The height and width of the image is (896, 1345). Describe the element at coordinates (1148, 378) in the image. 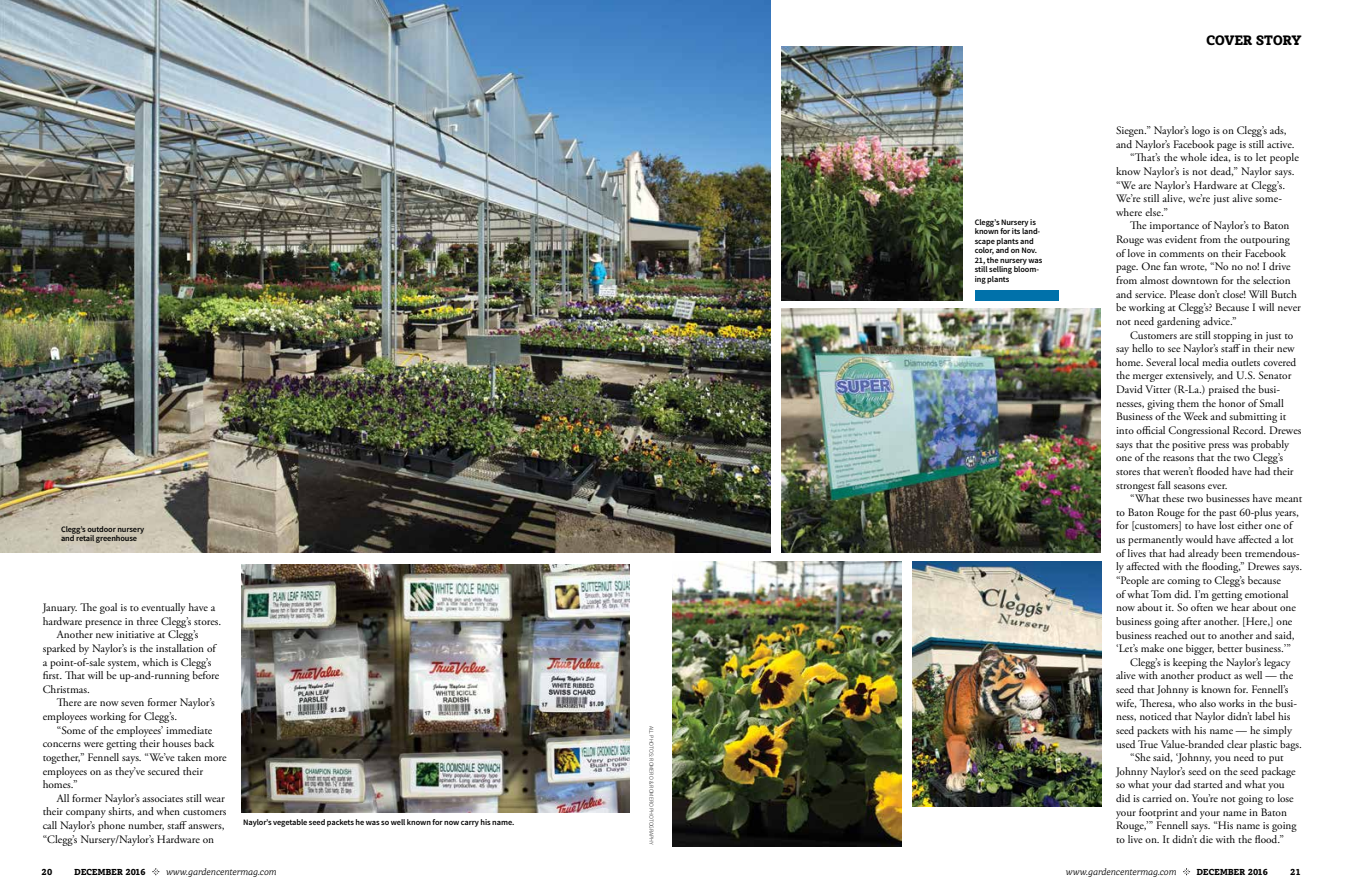

I see `merger` at that location.
